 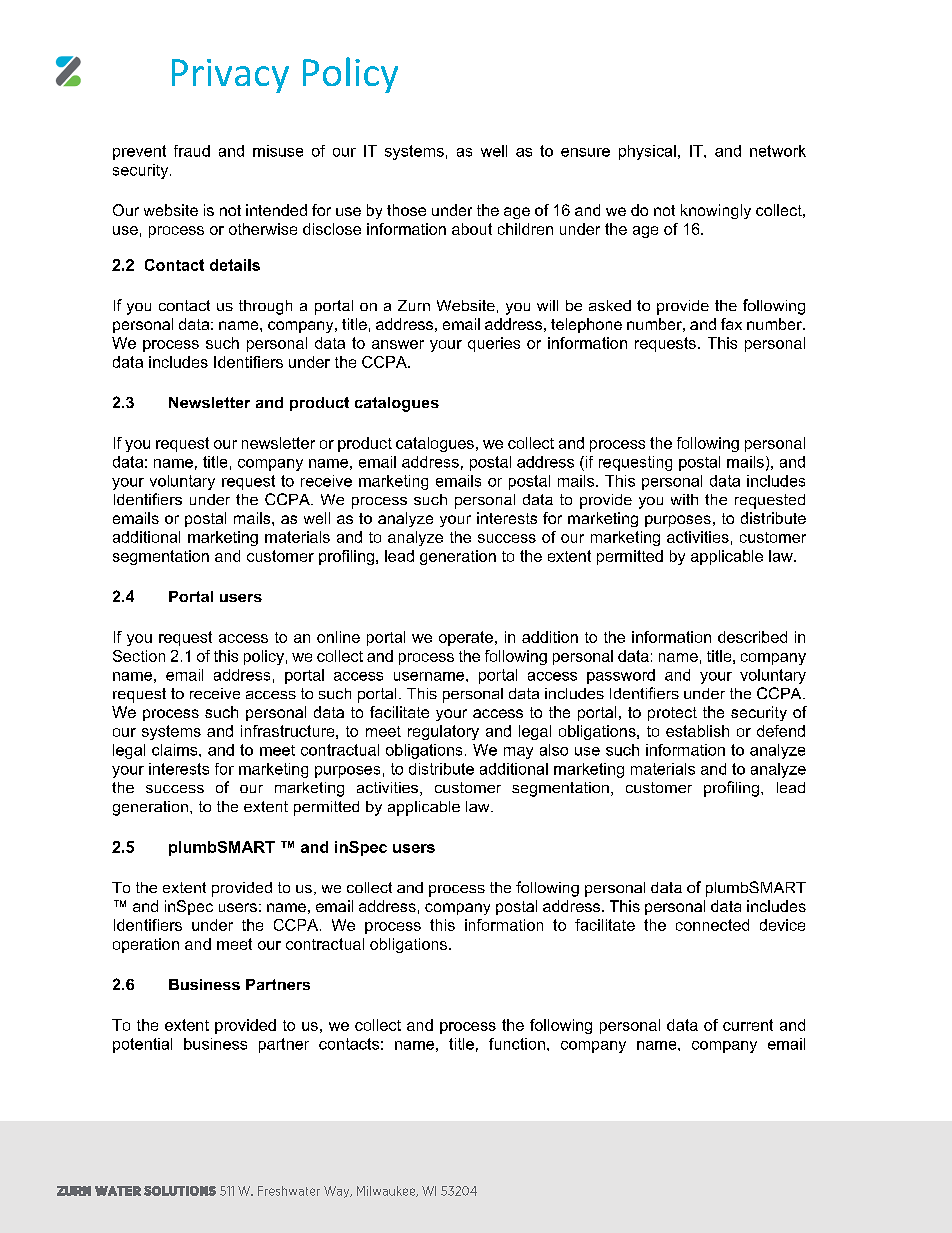 What do you see at coordinates (387, 1191) in the page?
I see `Milwaukee` at bounding box center [387, 1191].
